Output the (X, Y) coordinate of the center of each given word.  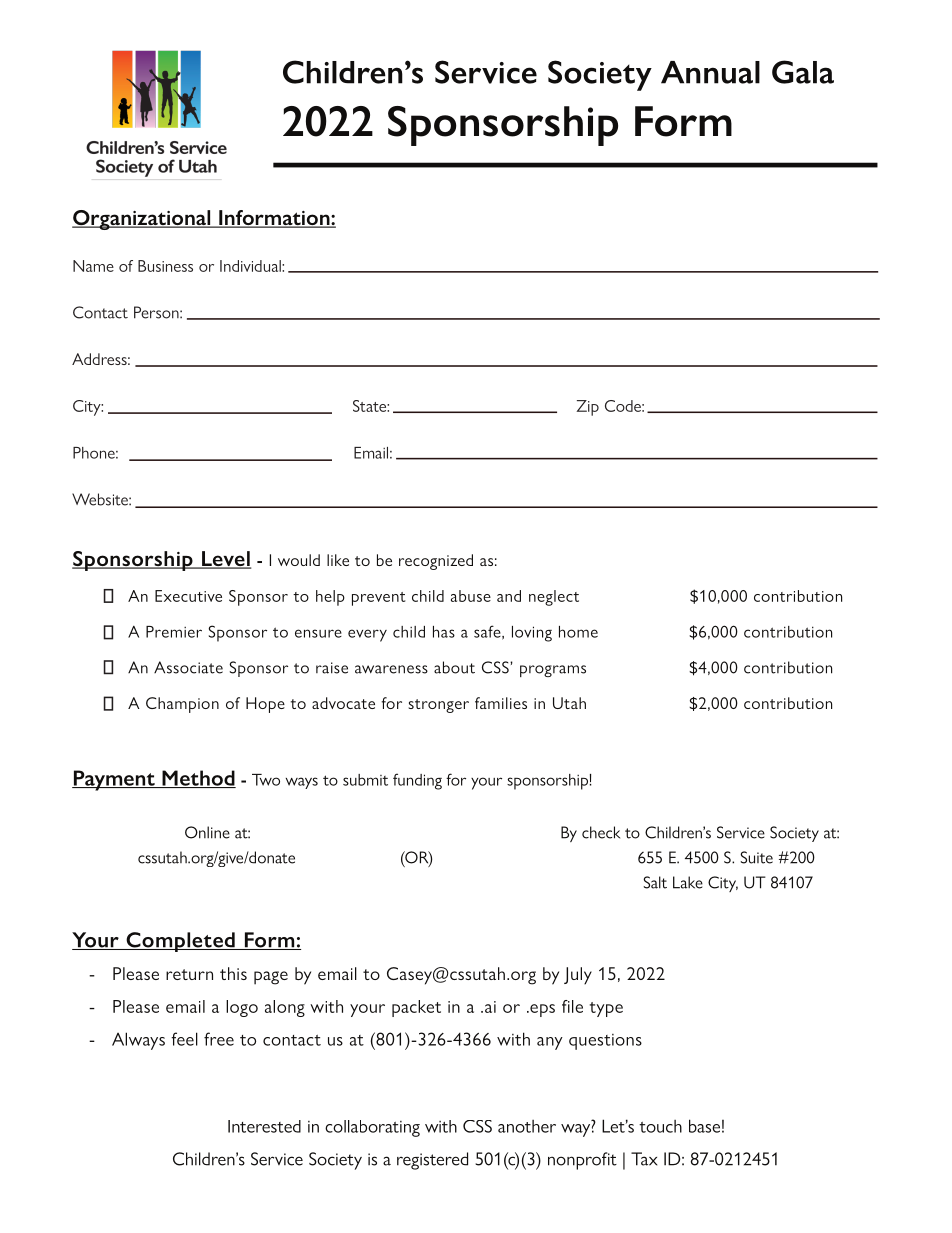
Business (165, 266)
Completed (180, 942)
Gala (803, 72)
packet (416, 1008)
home (578, 632)
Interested (264, 1126)
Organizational (142, 220)
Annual (710, 72)
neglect (554, 598)
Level (225, 560)
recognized (436, 562)
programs (553, 671)
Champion (182, 705)
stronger (438, 706)
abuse (471, 596)
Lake (688, 882)
